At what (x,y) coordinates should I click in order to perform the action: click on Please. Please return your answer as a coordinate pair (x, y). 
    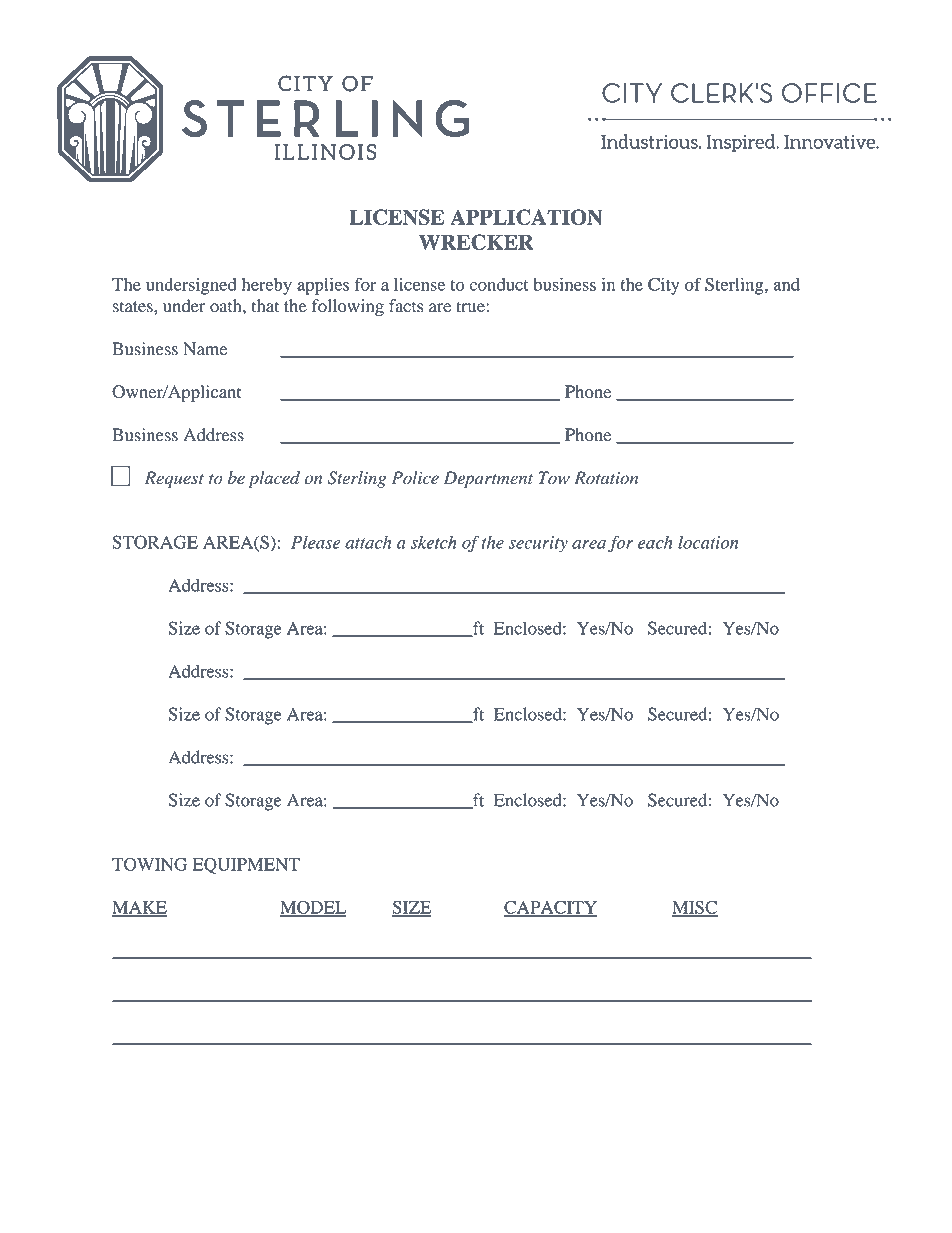
    Looking at the image, I should click on (315, 542).
